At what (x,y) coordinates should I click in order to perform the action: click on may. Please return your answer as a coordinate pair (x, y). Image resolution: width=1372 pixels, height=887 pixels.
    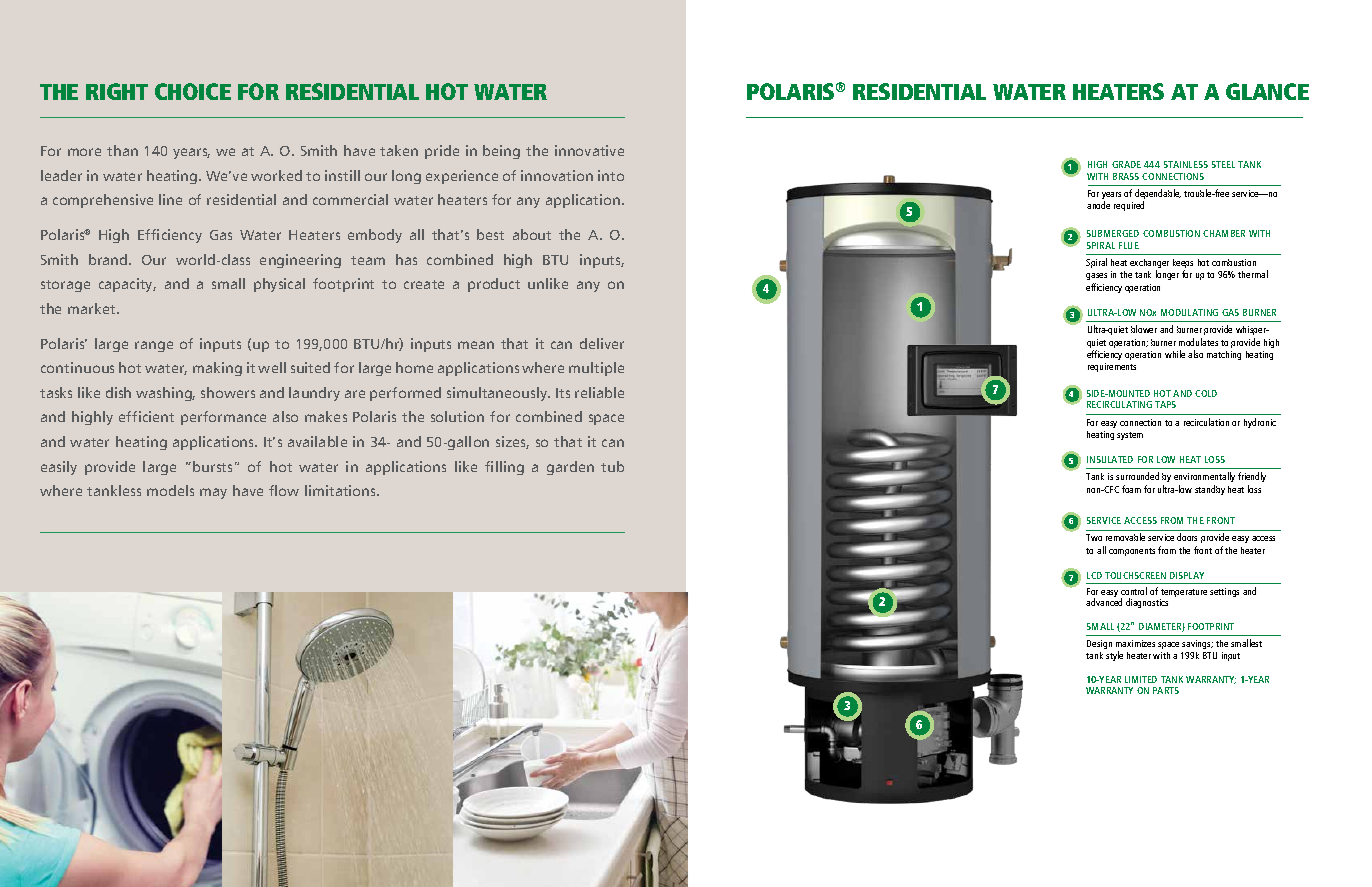
    Looking at the image, I should click on (213, 493).
